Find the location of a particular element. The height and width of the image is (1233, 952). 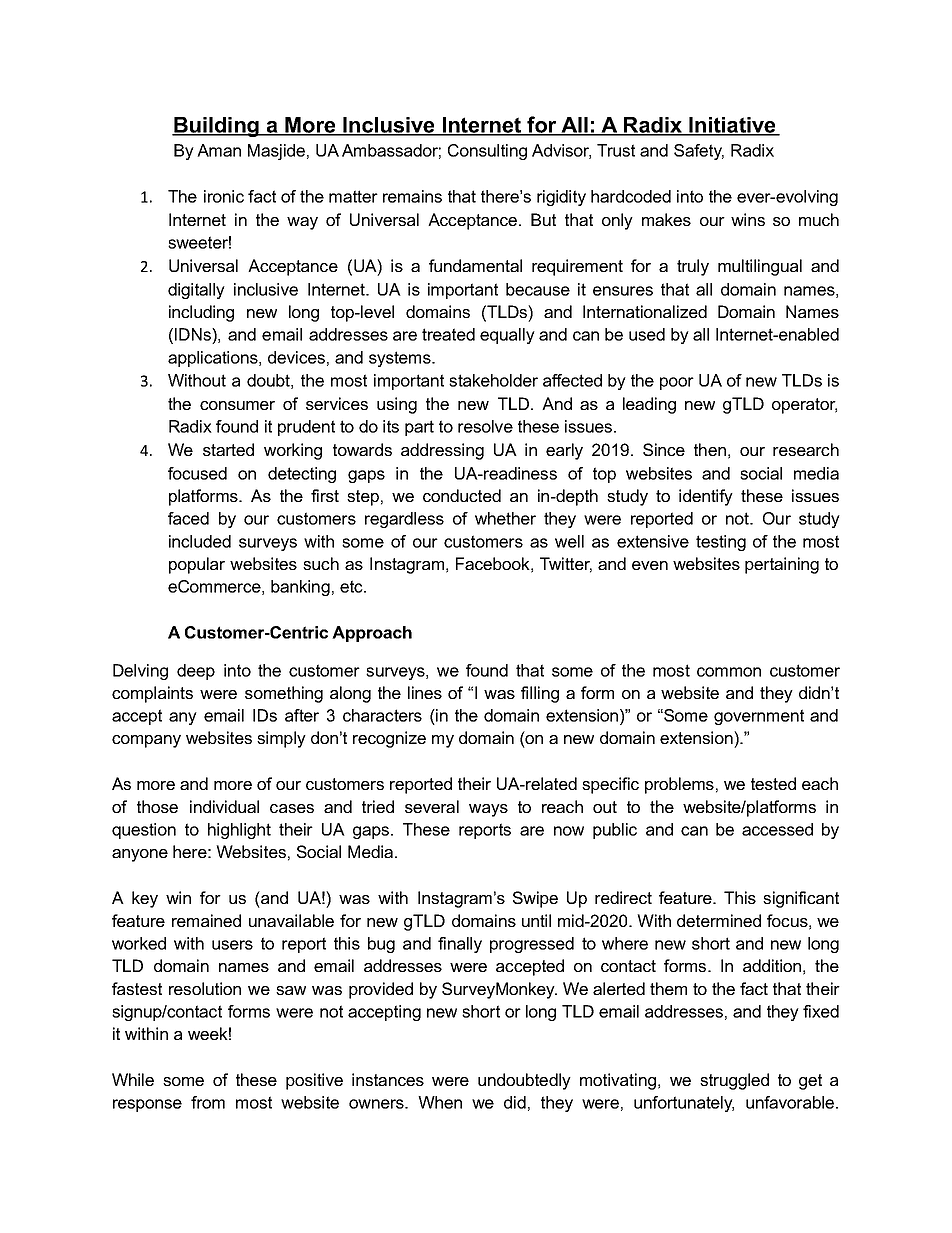

When is located at coordinates (440, 1102).
